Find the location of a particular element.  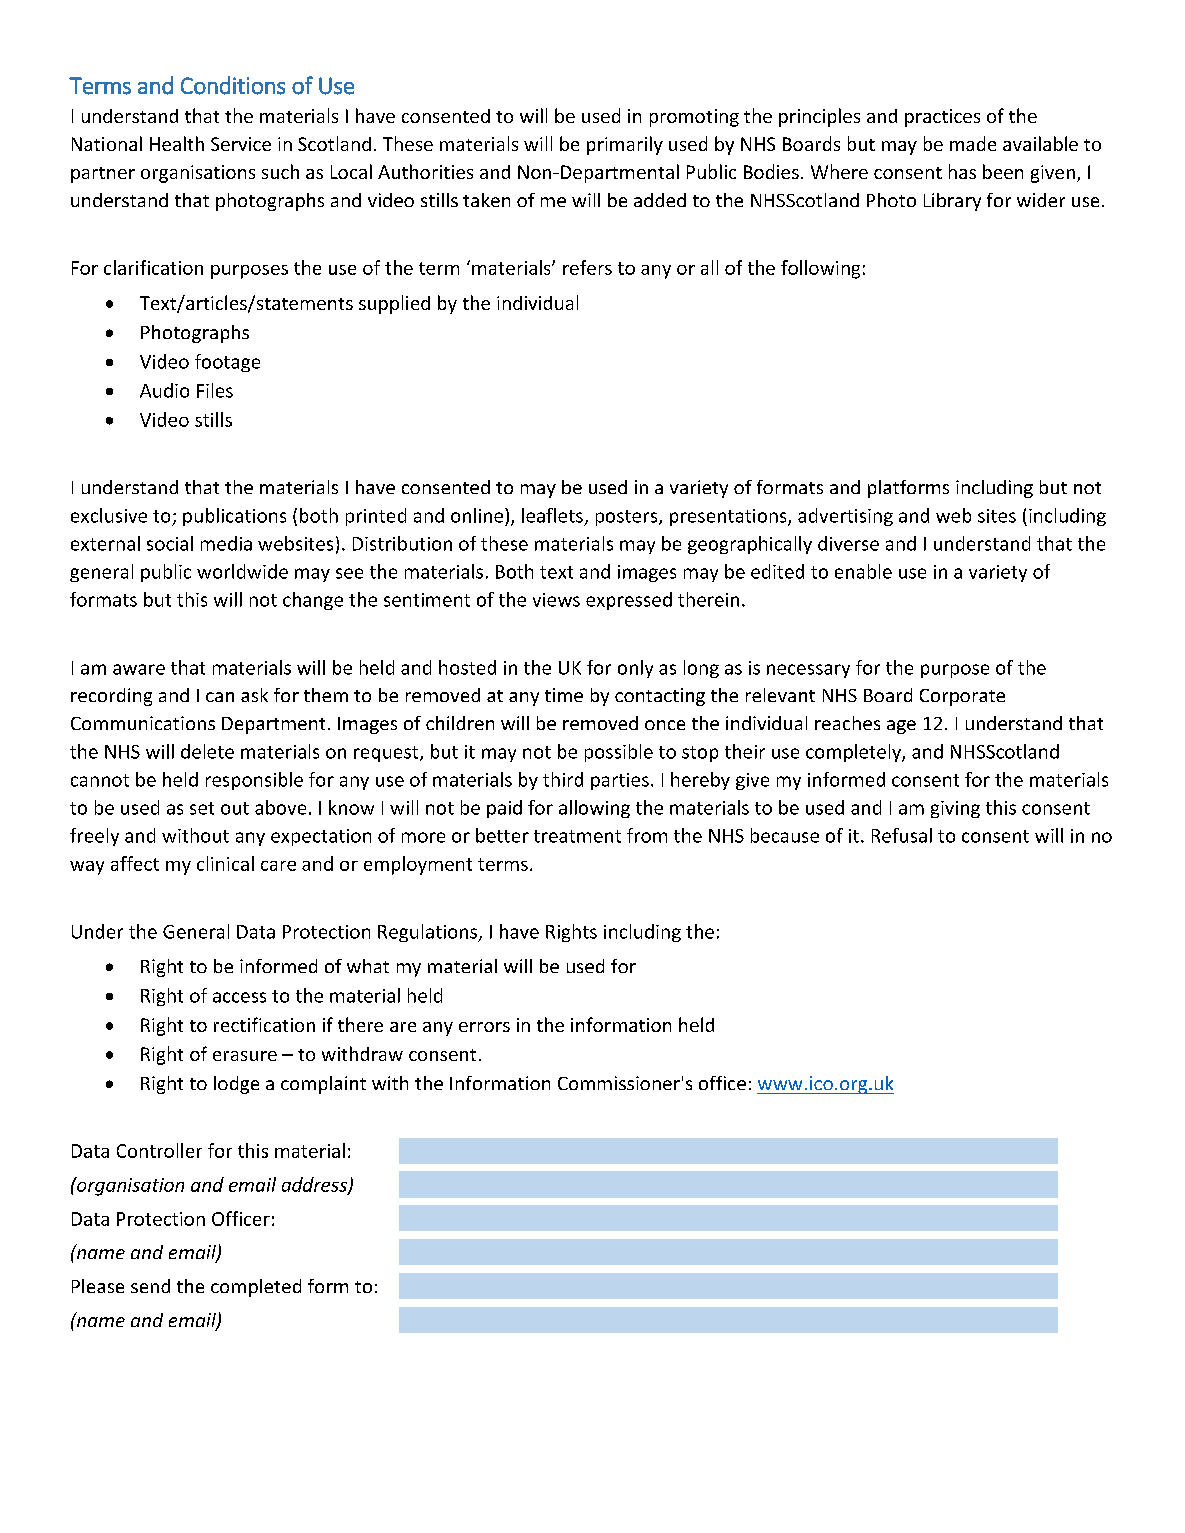

address is located at coordinates (315, 1185).
